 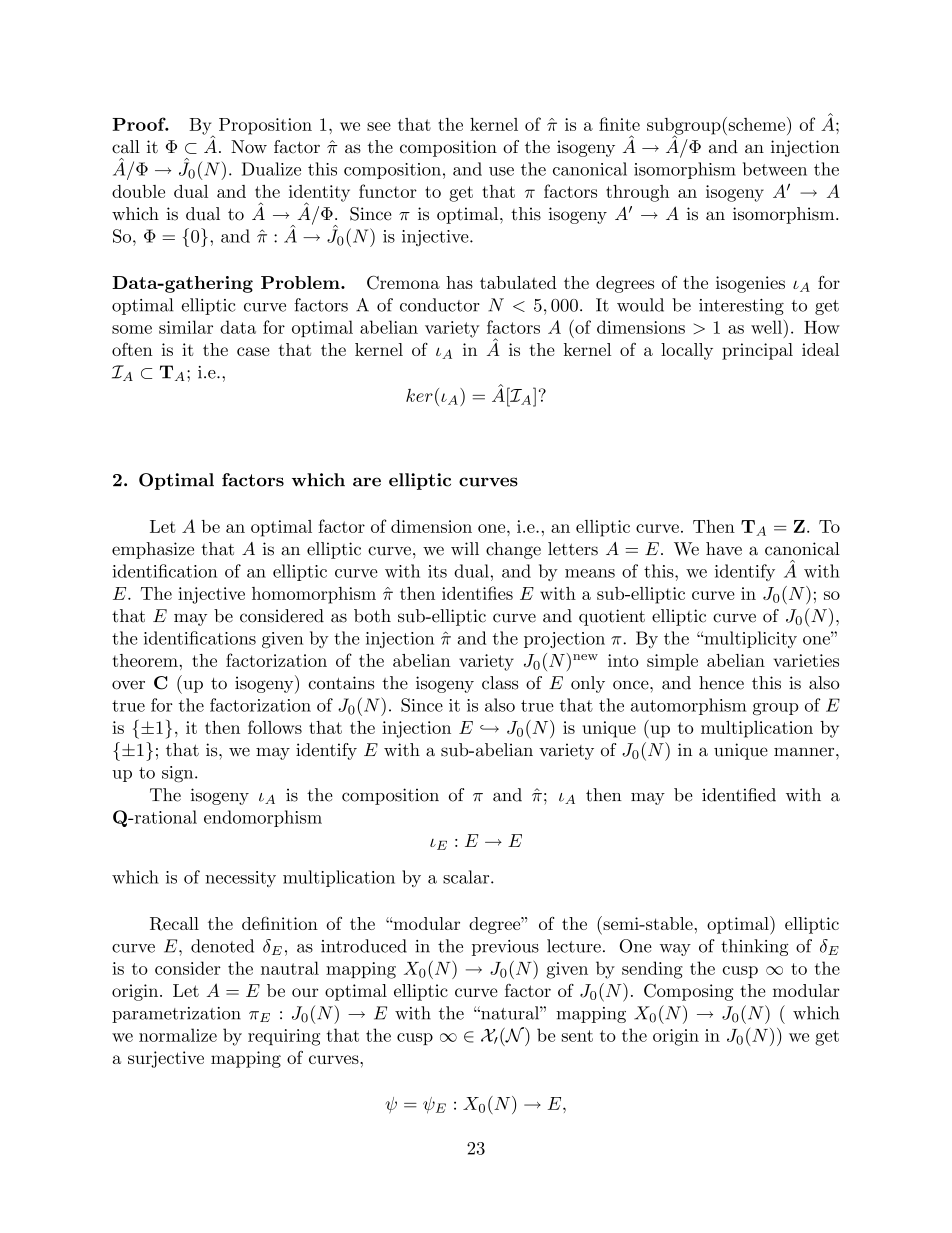 What do you see at coordinates (477, 593) in the document?
I see `identifies` at bounding box center [477, 593].
